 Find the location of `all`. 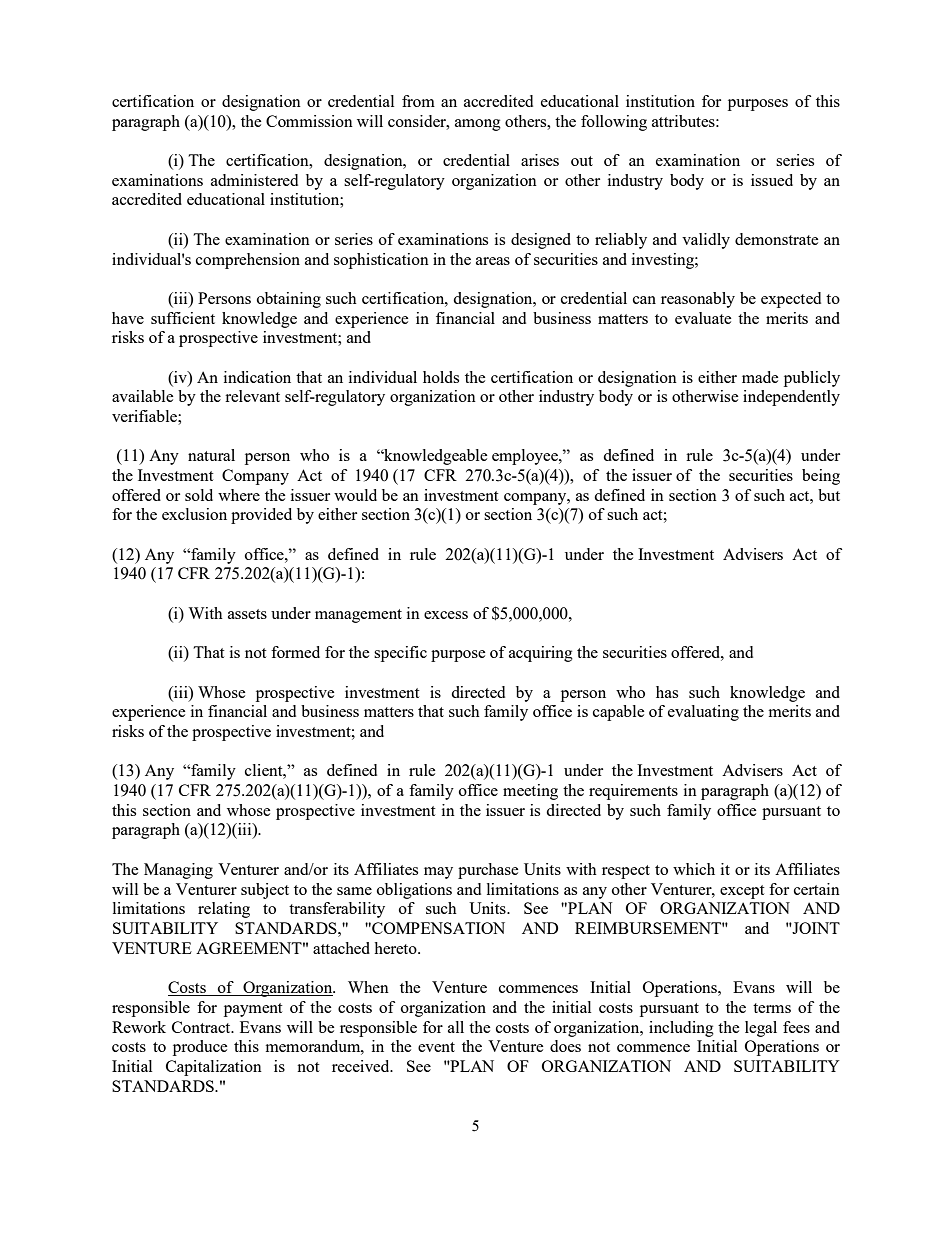

all is located at coordinates (456, 1027).
